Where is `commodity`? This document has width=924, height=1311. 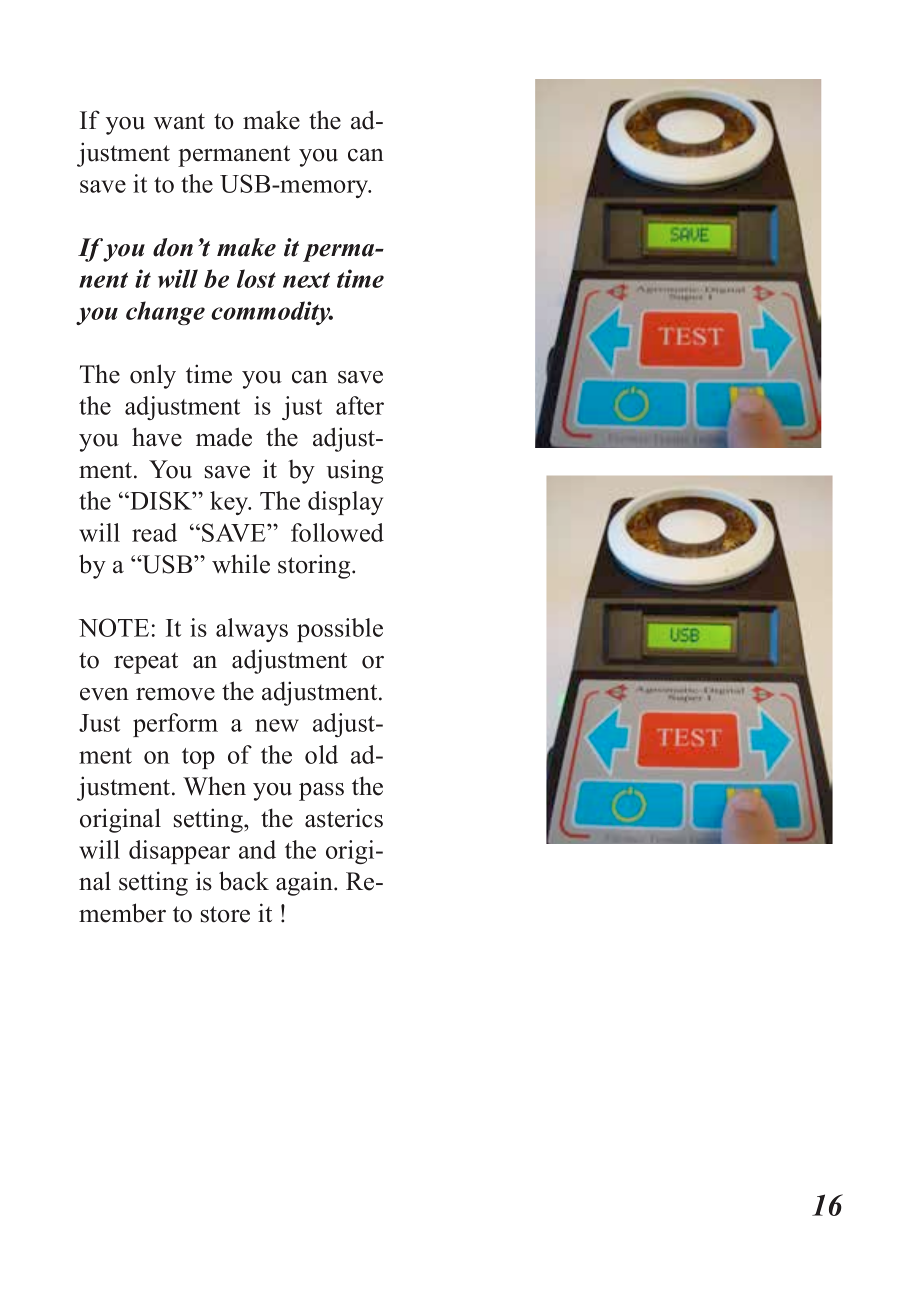 commodity is located at coordinates (272, 313).
